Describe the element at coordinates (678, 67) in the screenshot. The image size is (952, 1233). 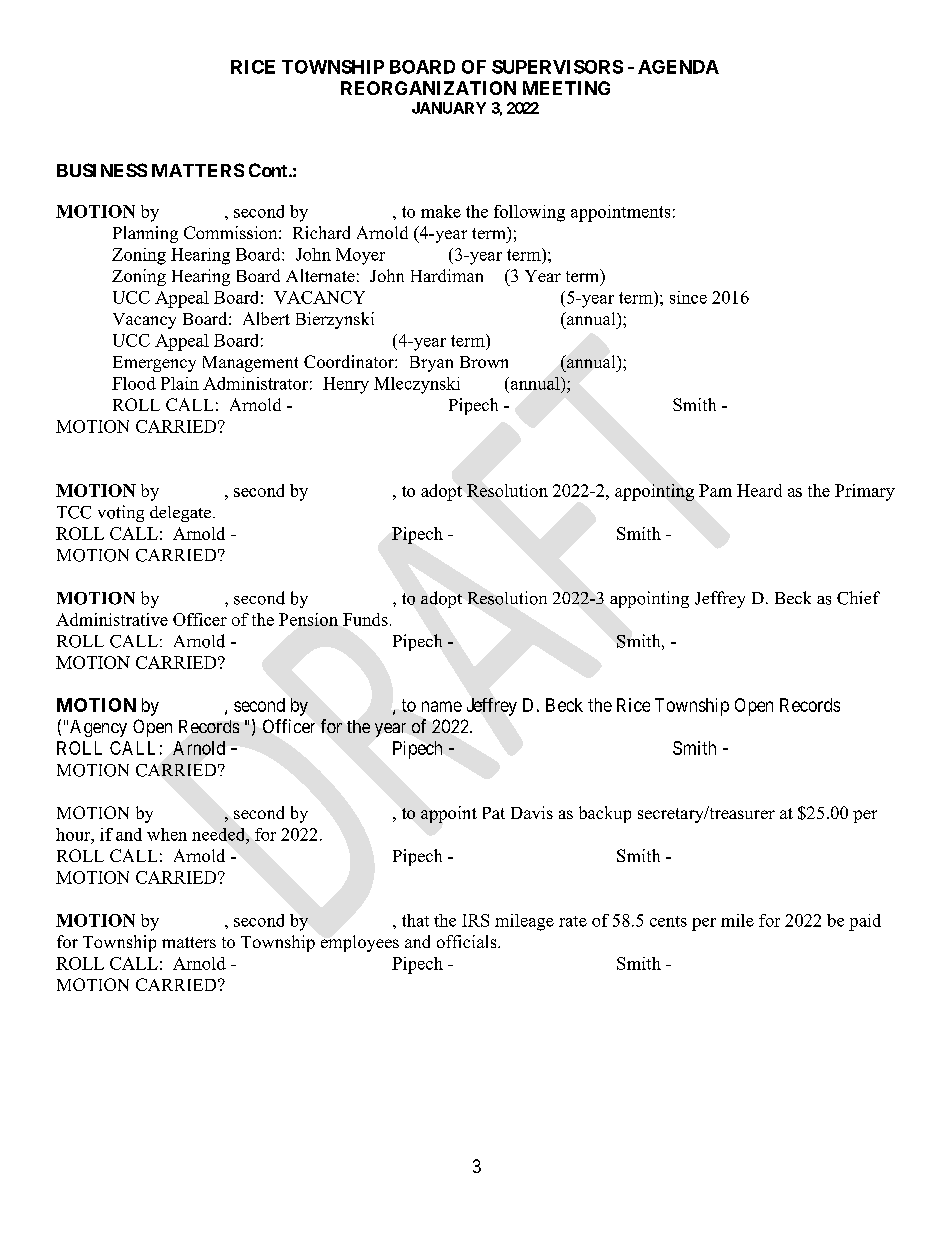
I see `AGENDA` at that location.
